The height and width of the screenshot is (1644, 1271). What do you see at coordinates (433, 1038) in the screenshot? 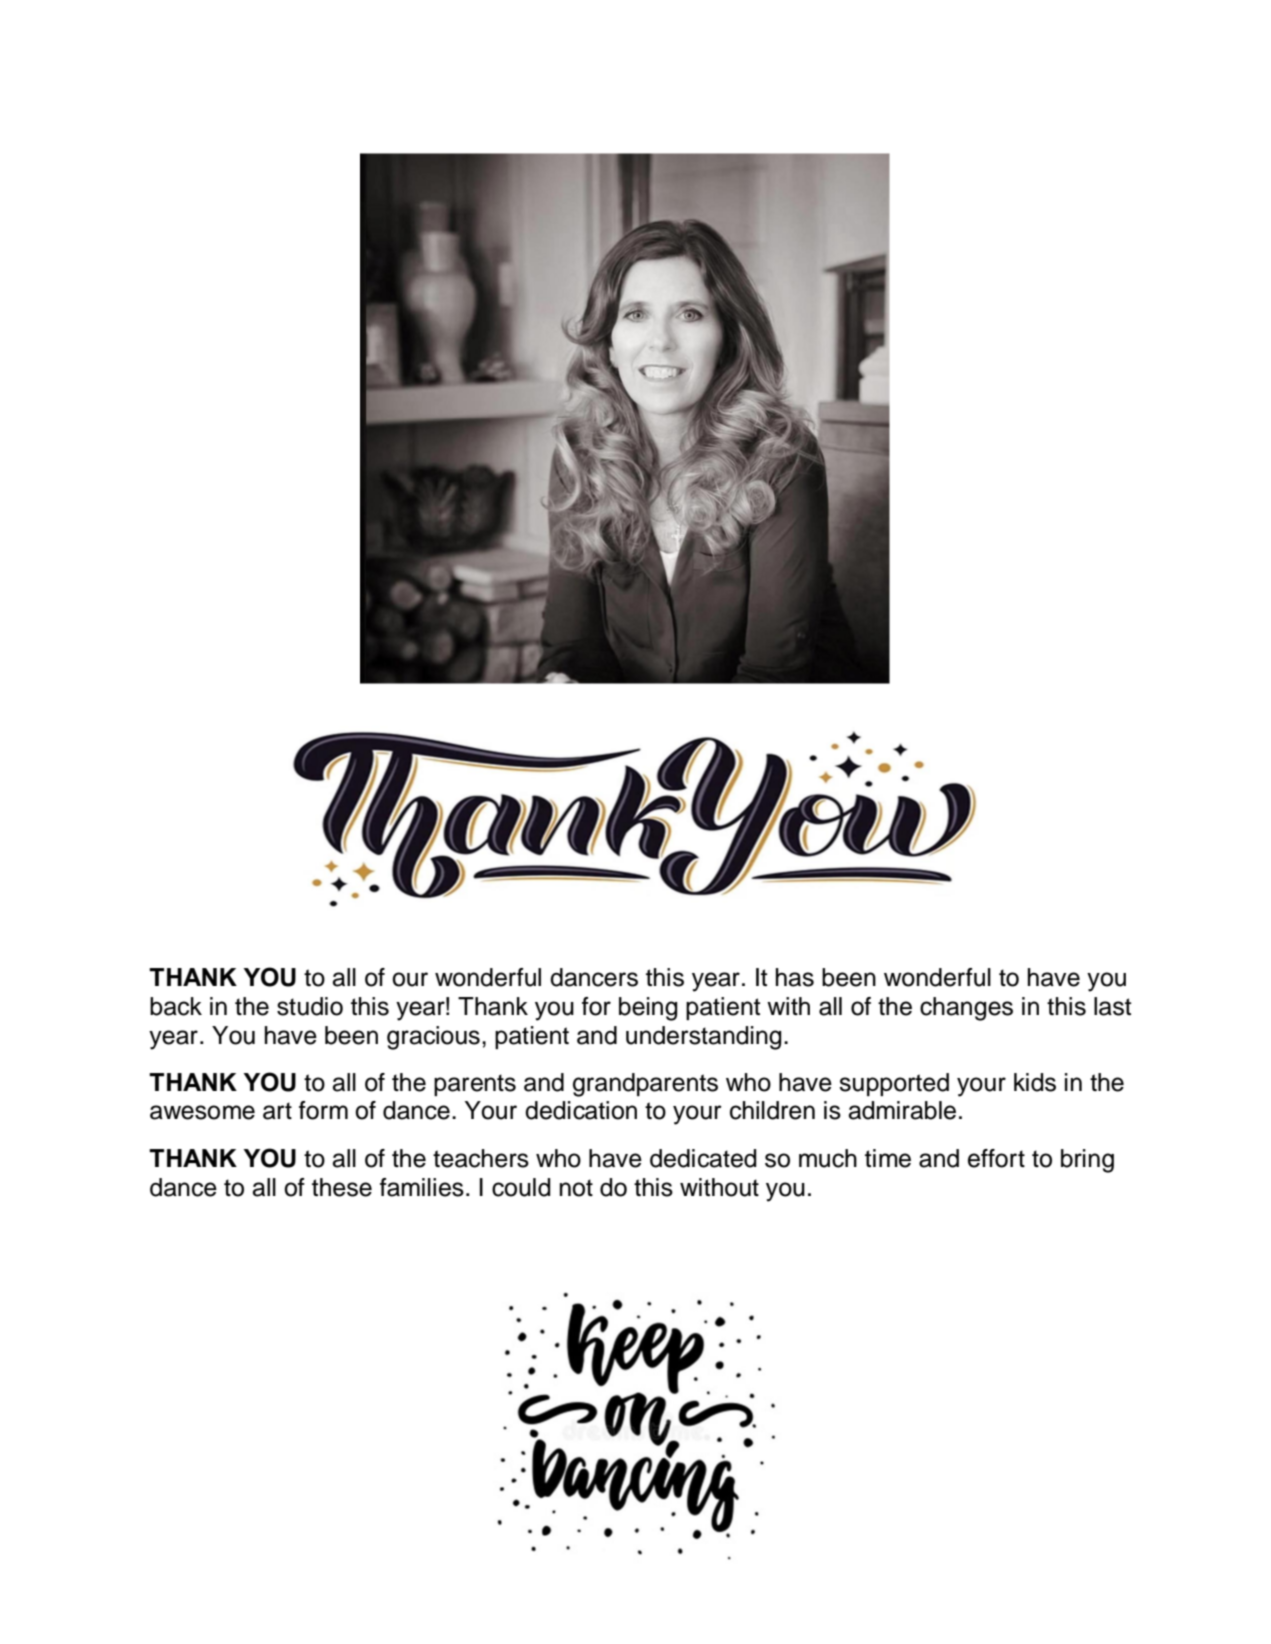
I see `gracious` at bounding box center [433, 1038].
